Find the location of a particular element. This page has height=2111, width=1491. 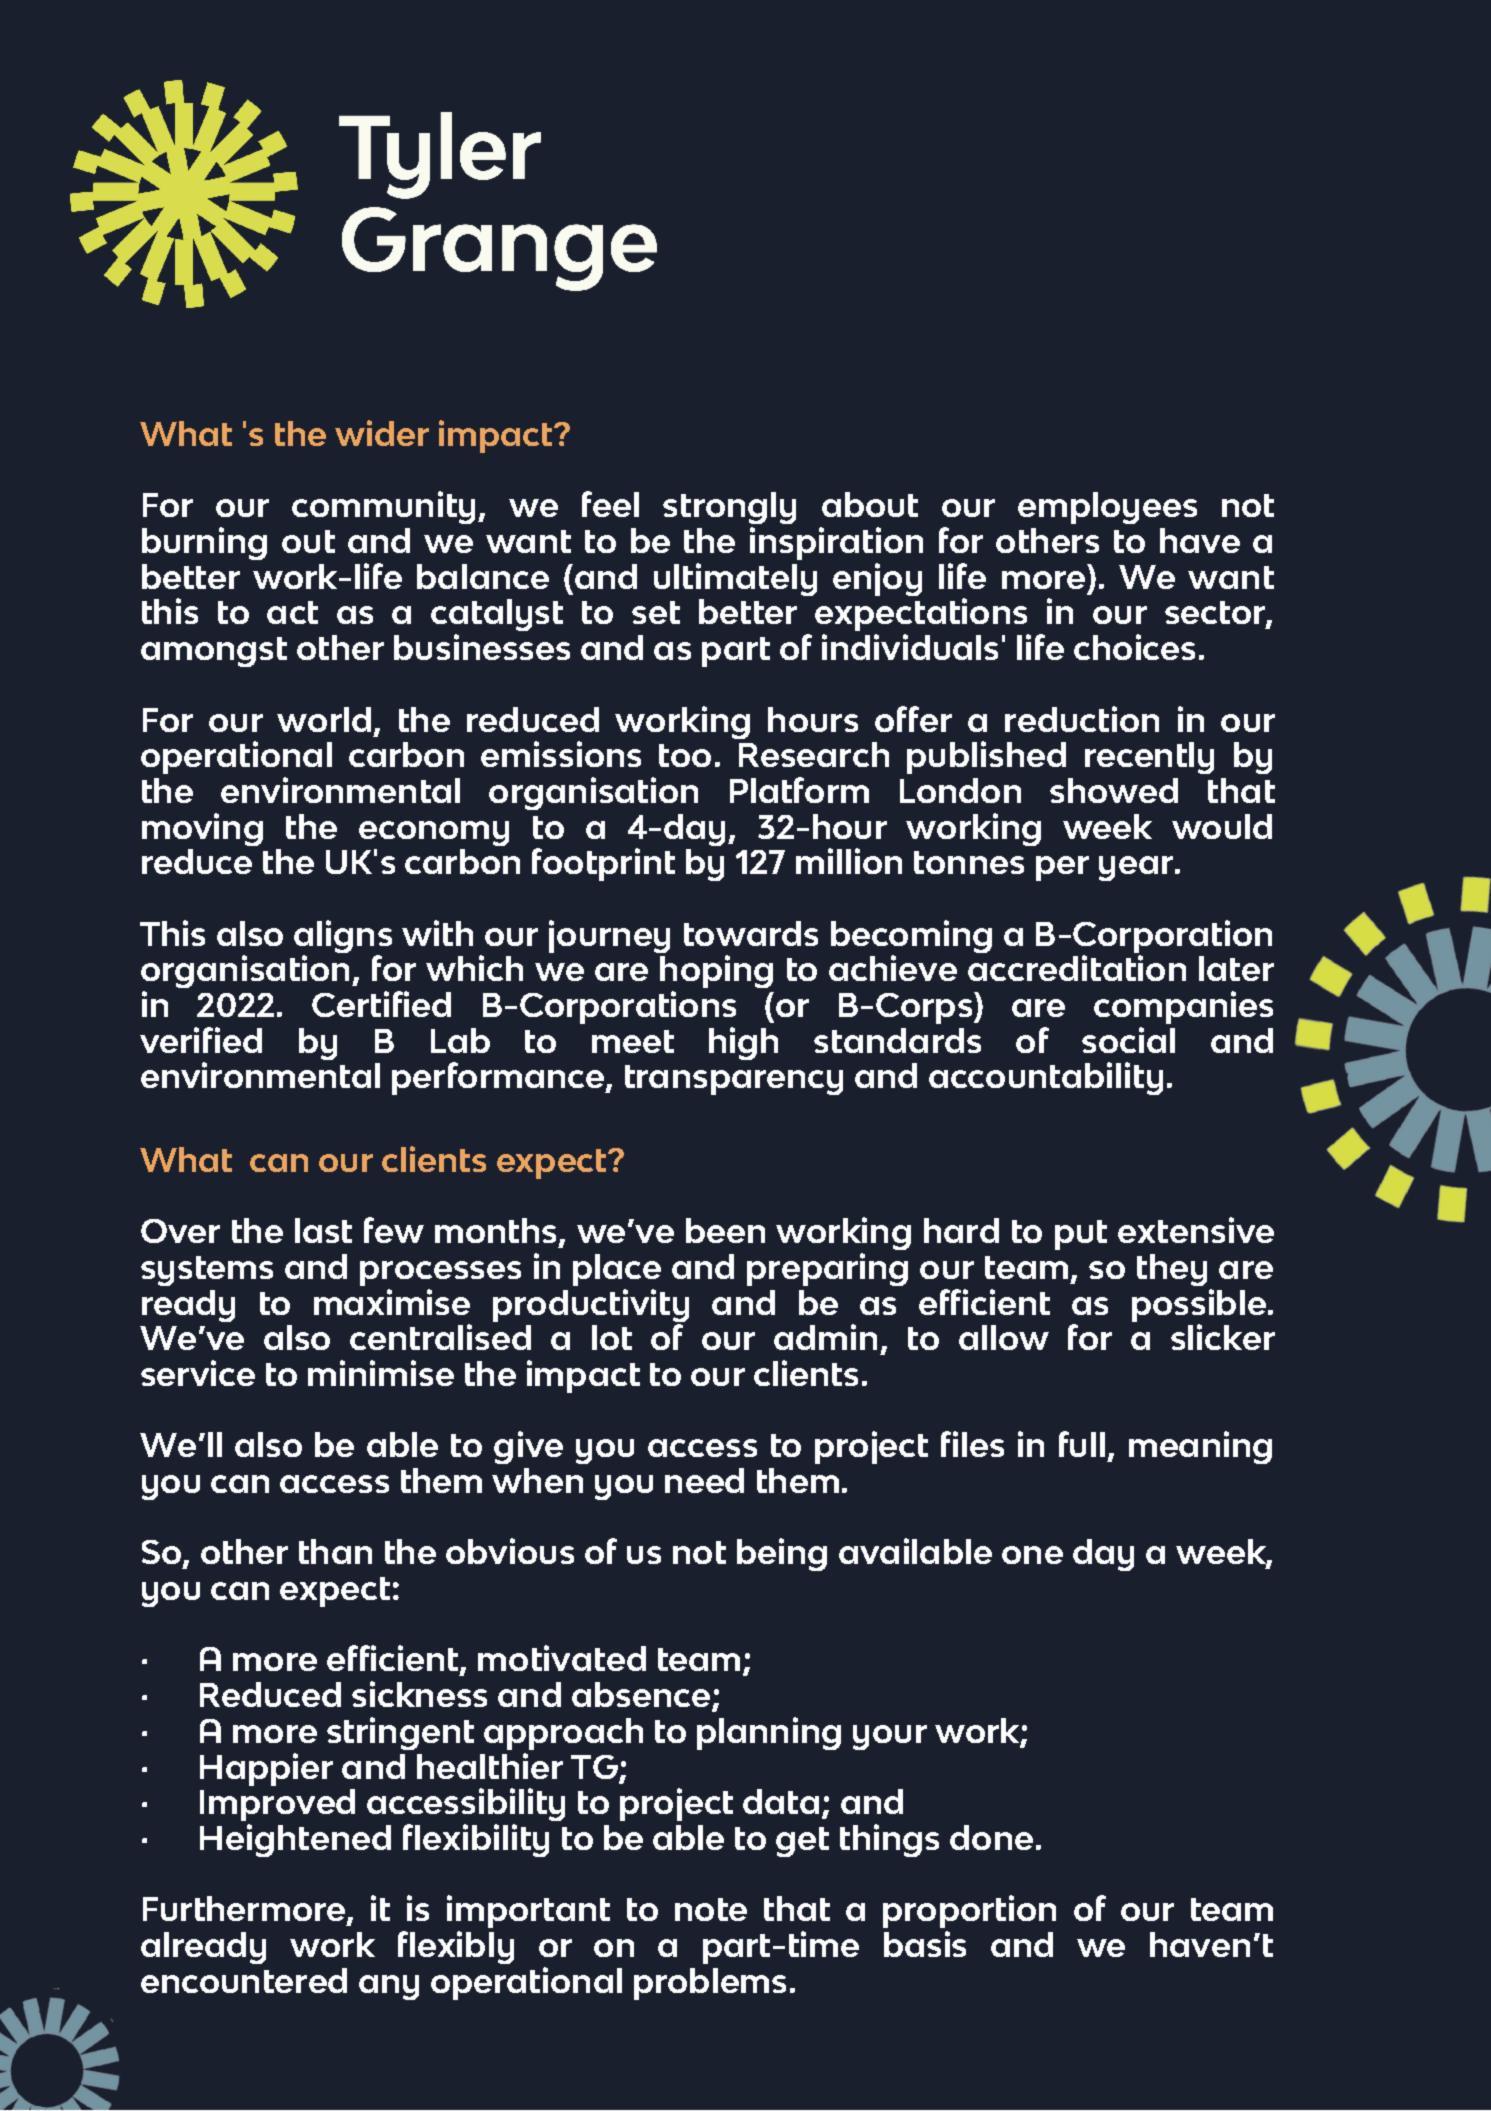

strongly is located at coordinates (729, 508).
